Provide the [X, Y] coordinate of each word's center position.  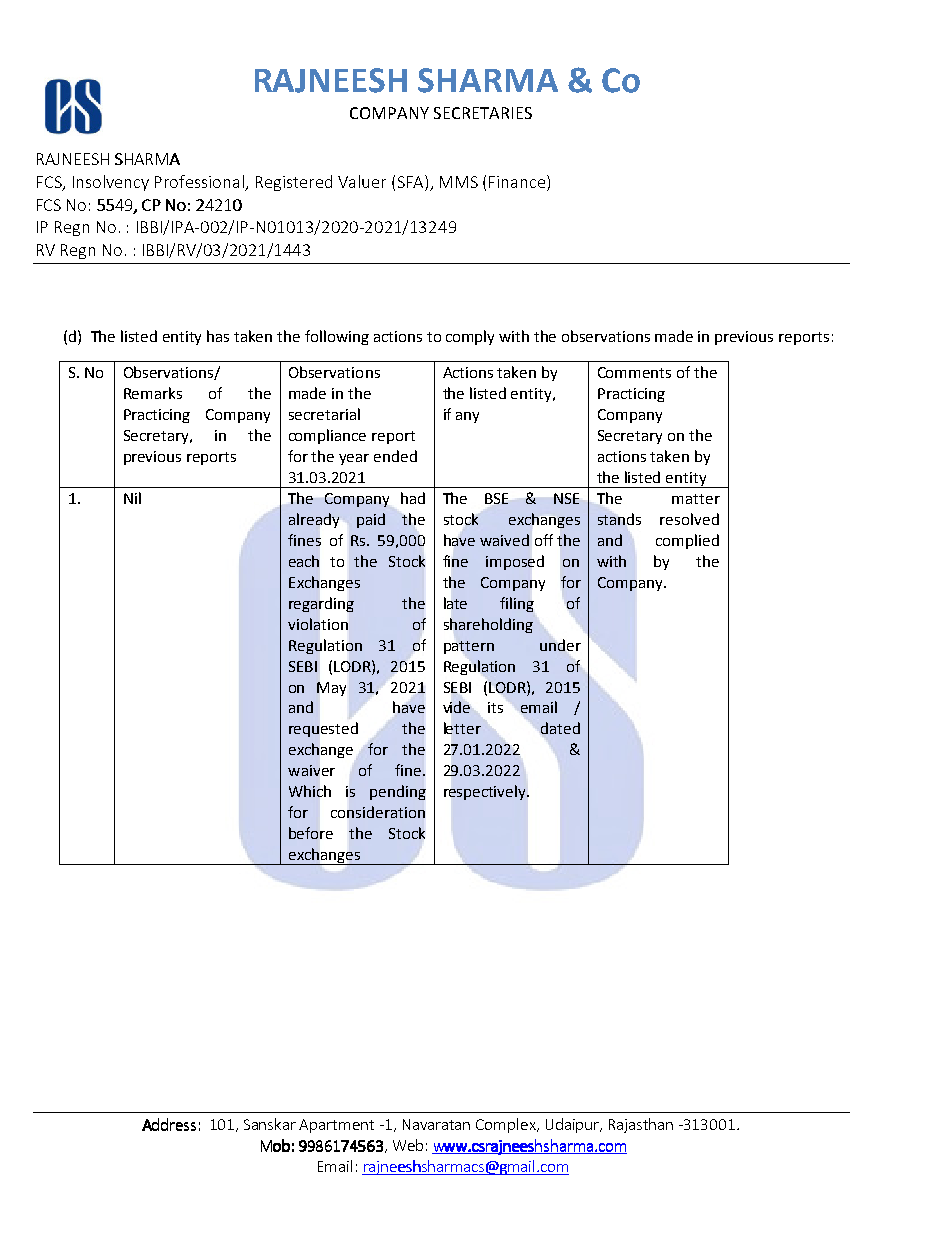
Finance [518, 181]
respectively [486, 792]
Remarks [153, 393]
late [455, 603]
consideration [378, 812]
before [311, 833]
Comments [634, 372]
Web [408, 1145]
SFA [412, 181]
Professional [199, 181]
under [560, 645]
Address [169, 1124]
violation [318, 624]
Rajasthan [641, 1125]
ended [395, 456]
